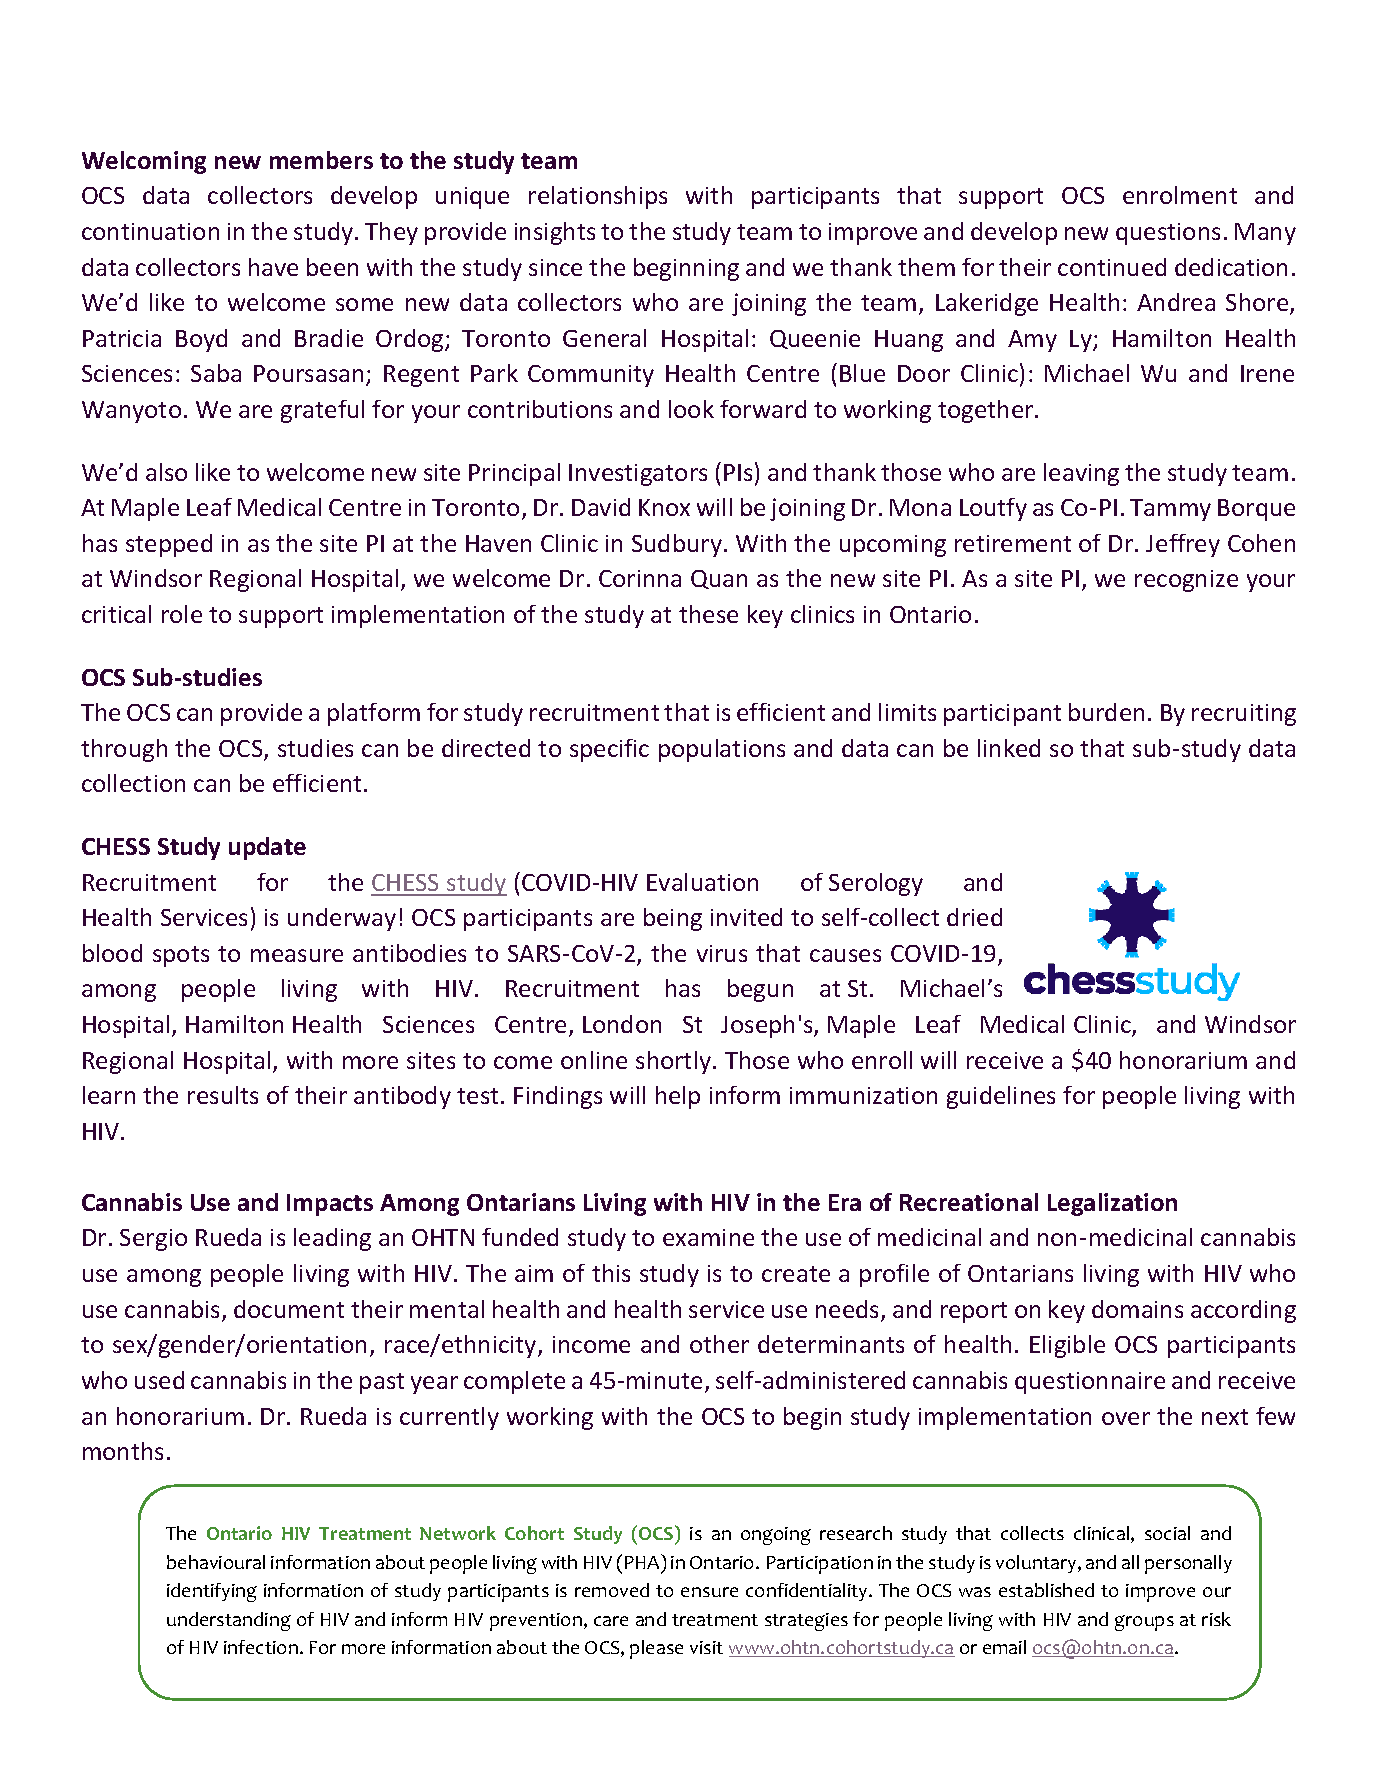 This image has height=1783, width=1378. I want to click on enrolment, so click(1180, 195).
